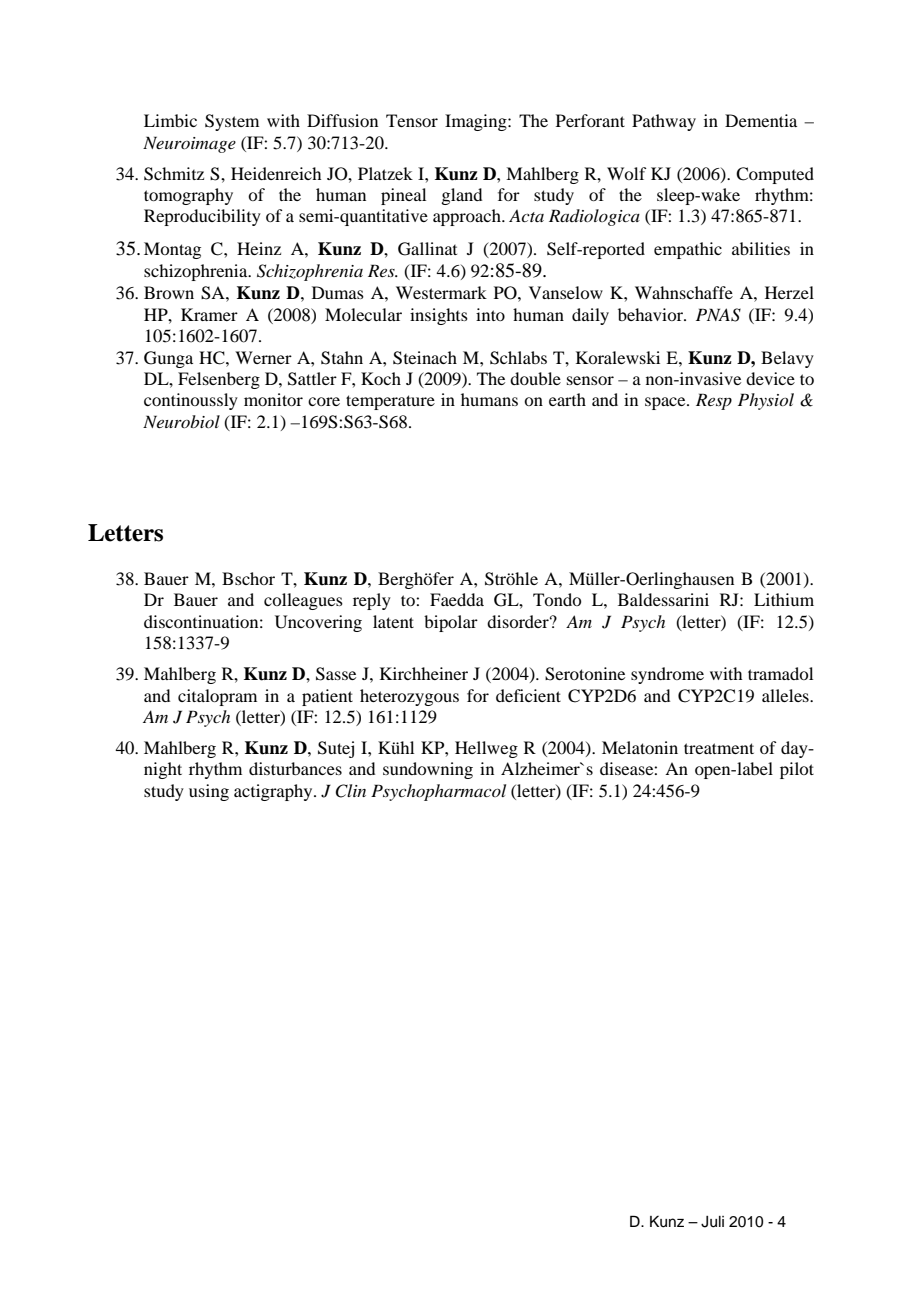 This image has width=924, height=1308. What do you see at coordinates (209, 792) in the image?
I see `using` at bounding box center [209, 792].
